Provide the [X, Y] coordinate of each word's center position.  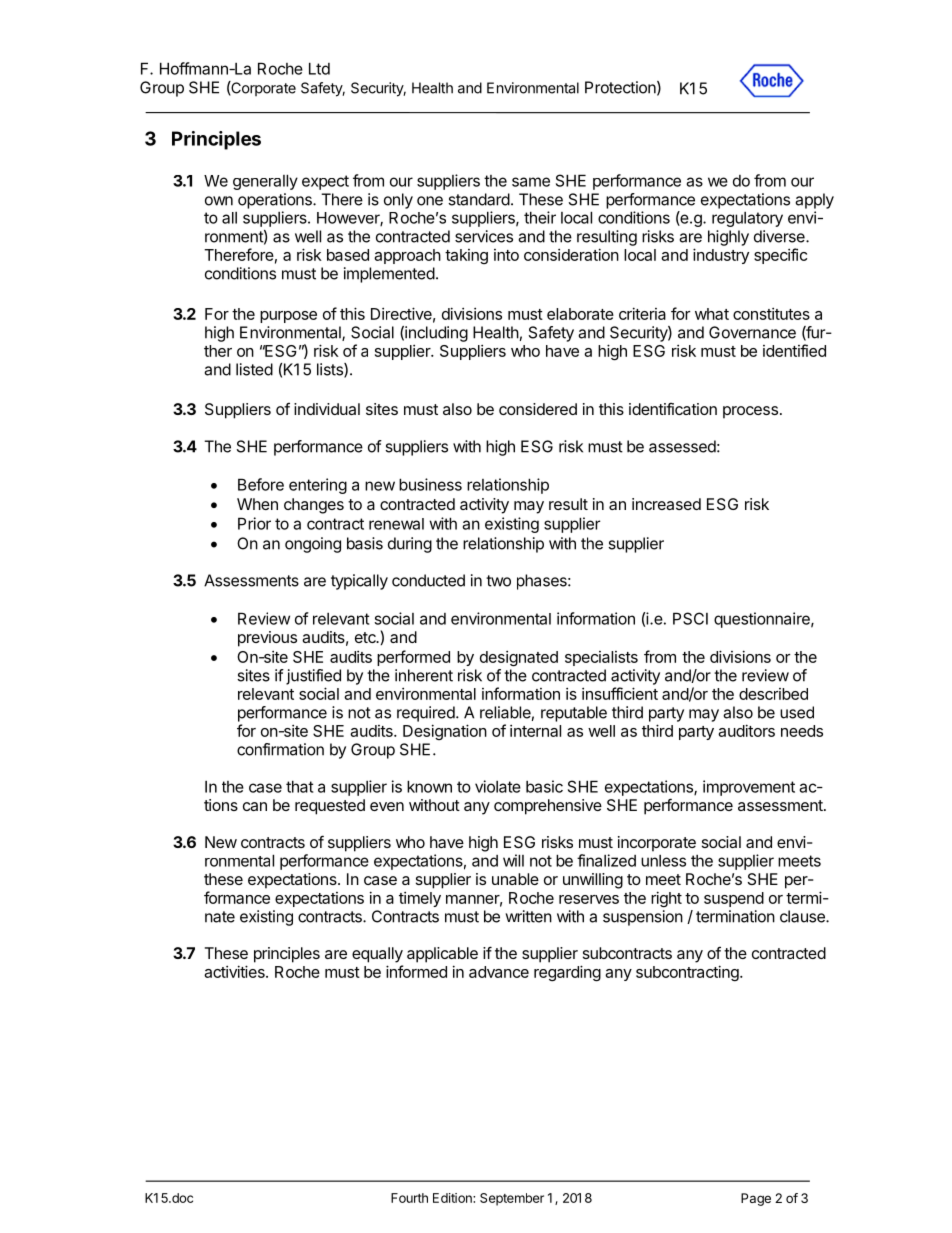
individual [327, 409]
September [512, 1199]
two [498, 581]
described [773, 694]
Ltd [319, 68]
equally [377, 955]
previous [267, 639]
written [528, 916]
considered [538, 409]
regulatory [747, 219]
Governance [752, 332]
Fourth [409, 1198]
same [531, 182]
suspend [734, 899]
